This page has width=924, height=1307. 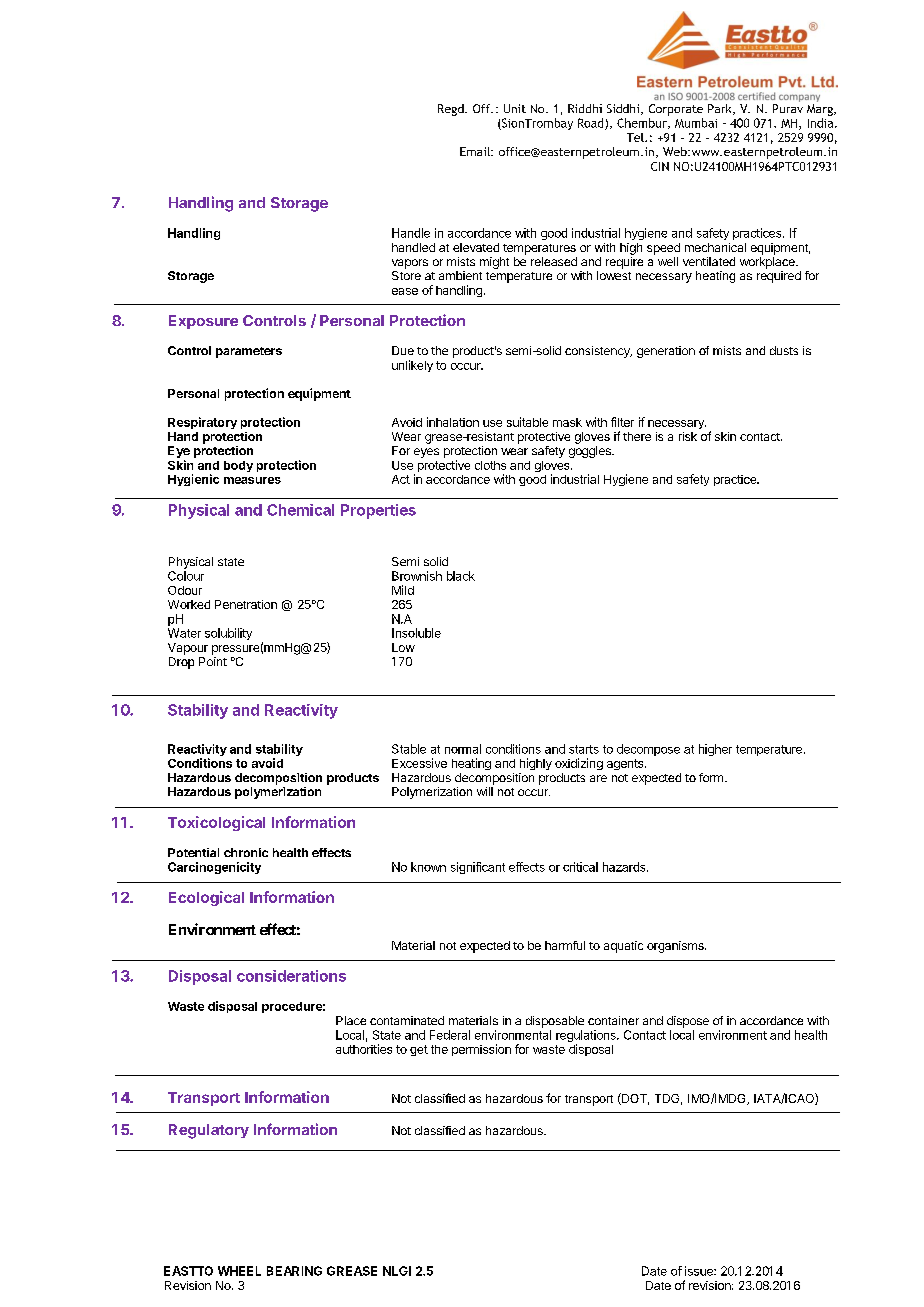 What do you see at coordinates (648, 750) in the page?
I see `decompose` at bounding box center [648, 750].
